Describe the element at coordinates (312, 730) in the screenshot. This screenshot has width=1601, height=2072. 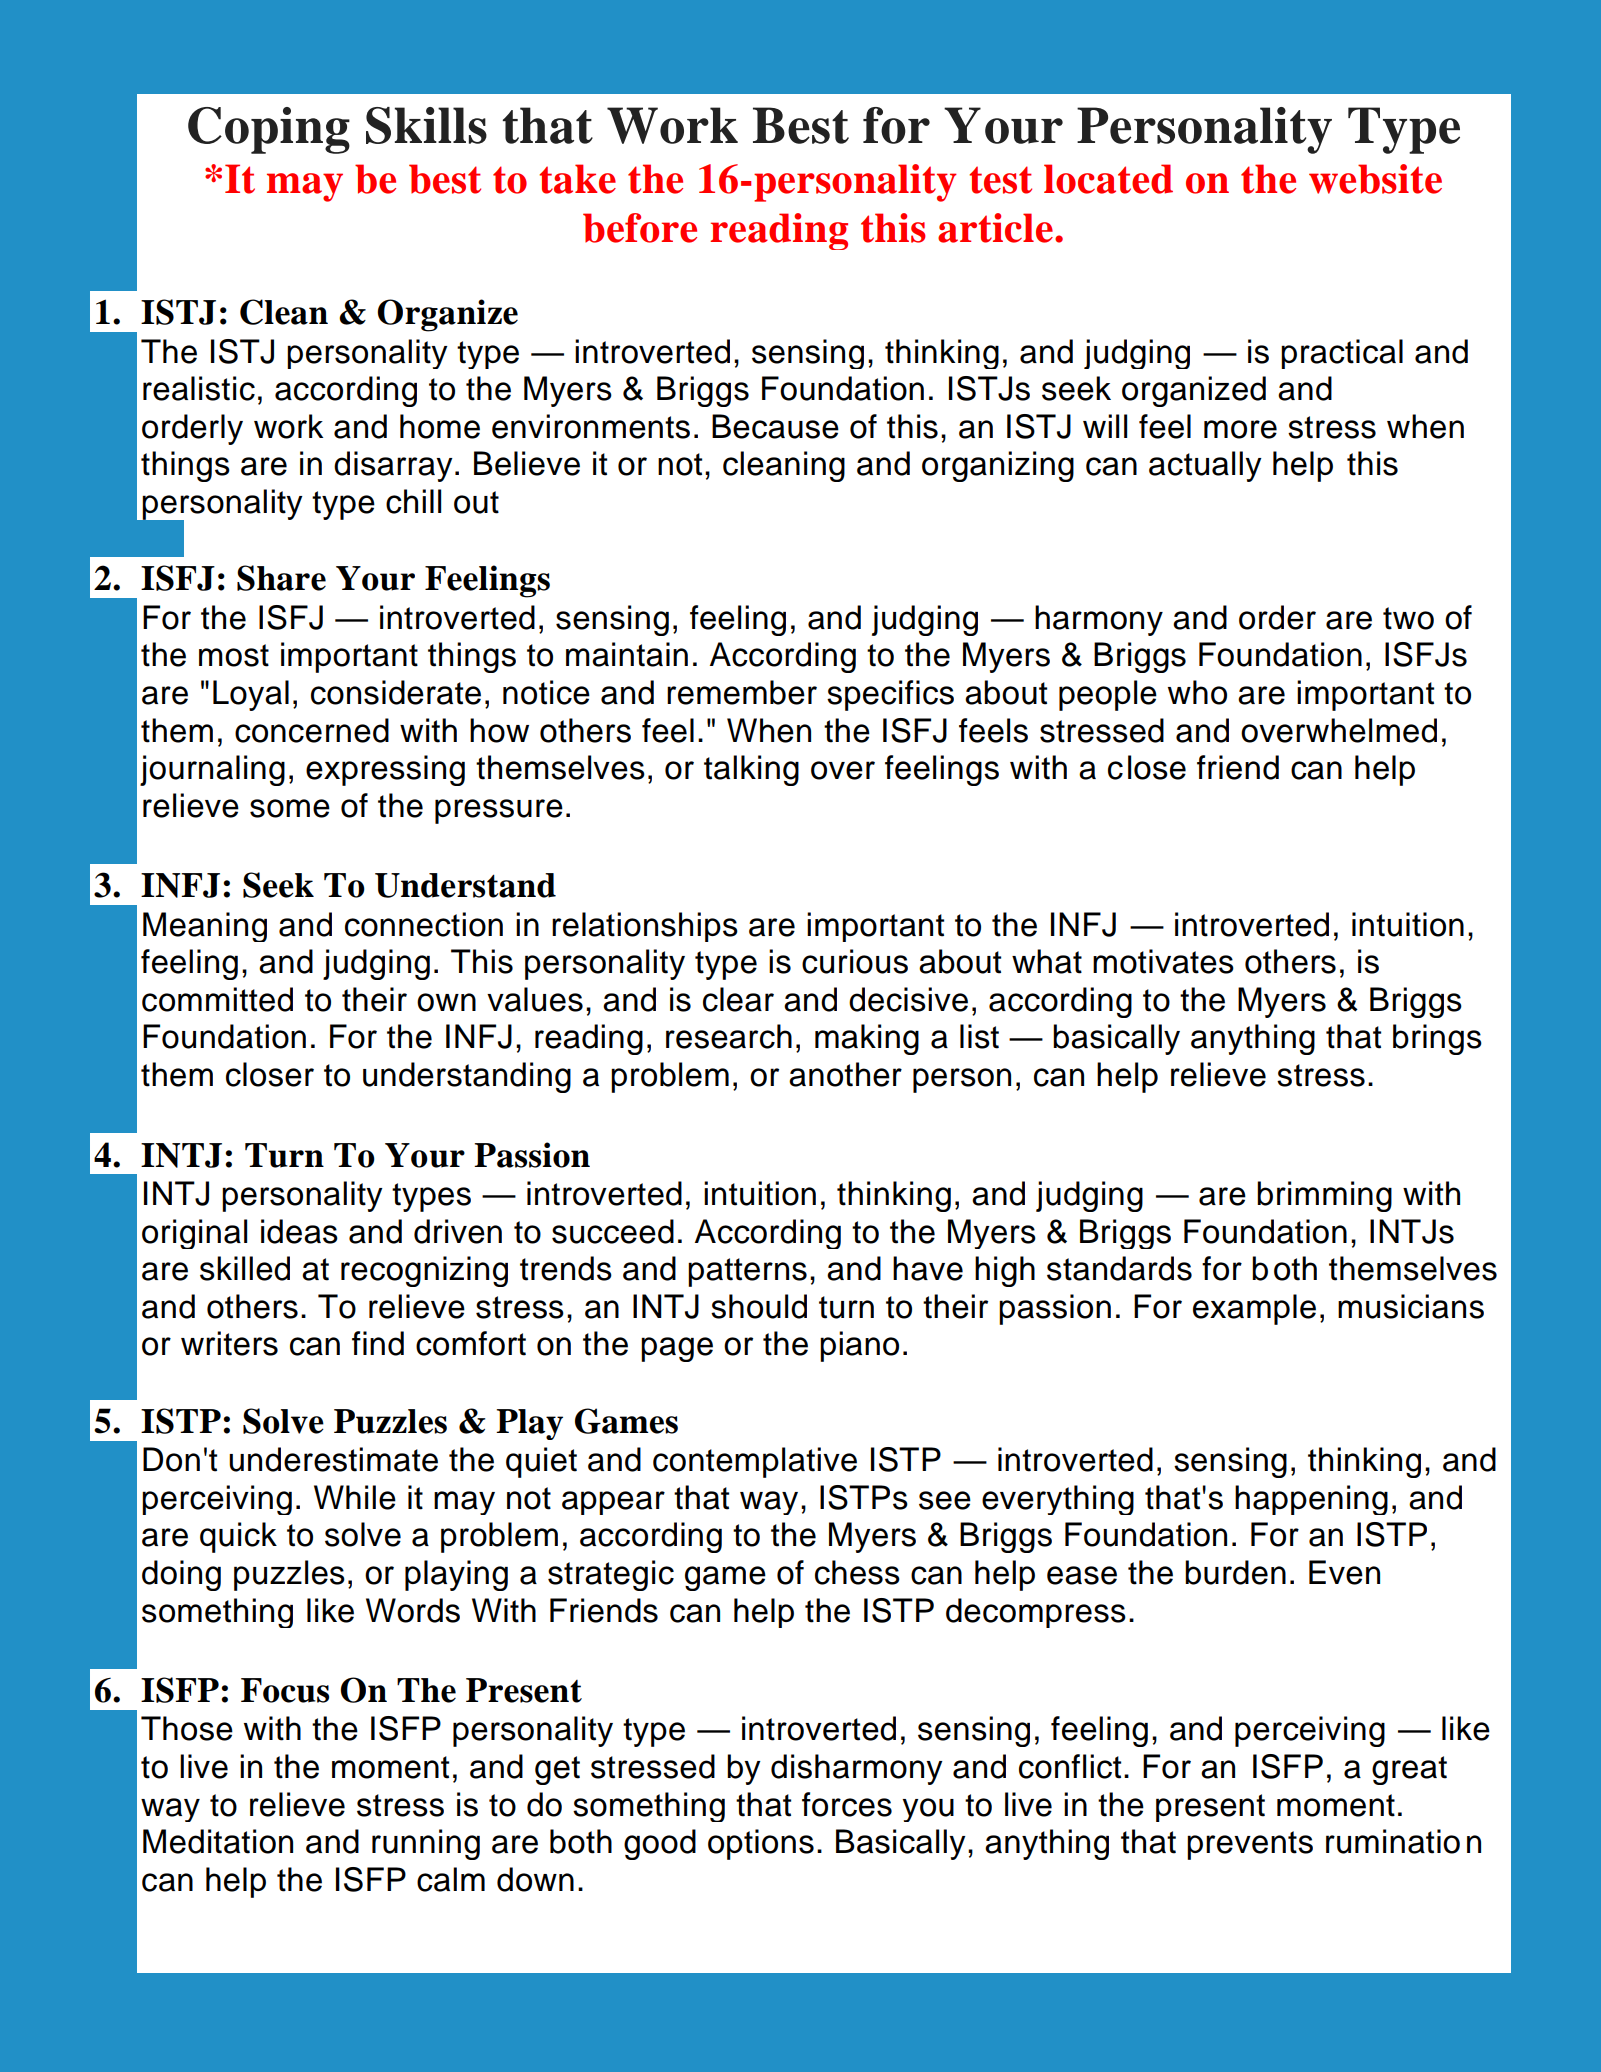
I see `concerned` at that location.
